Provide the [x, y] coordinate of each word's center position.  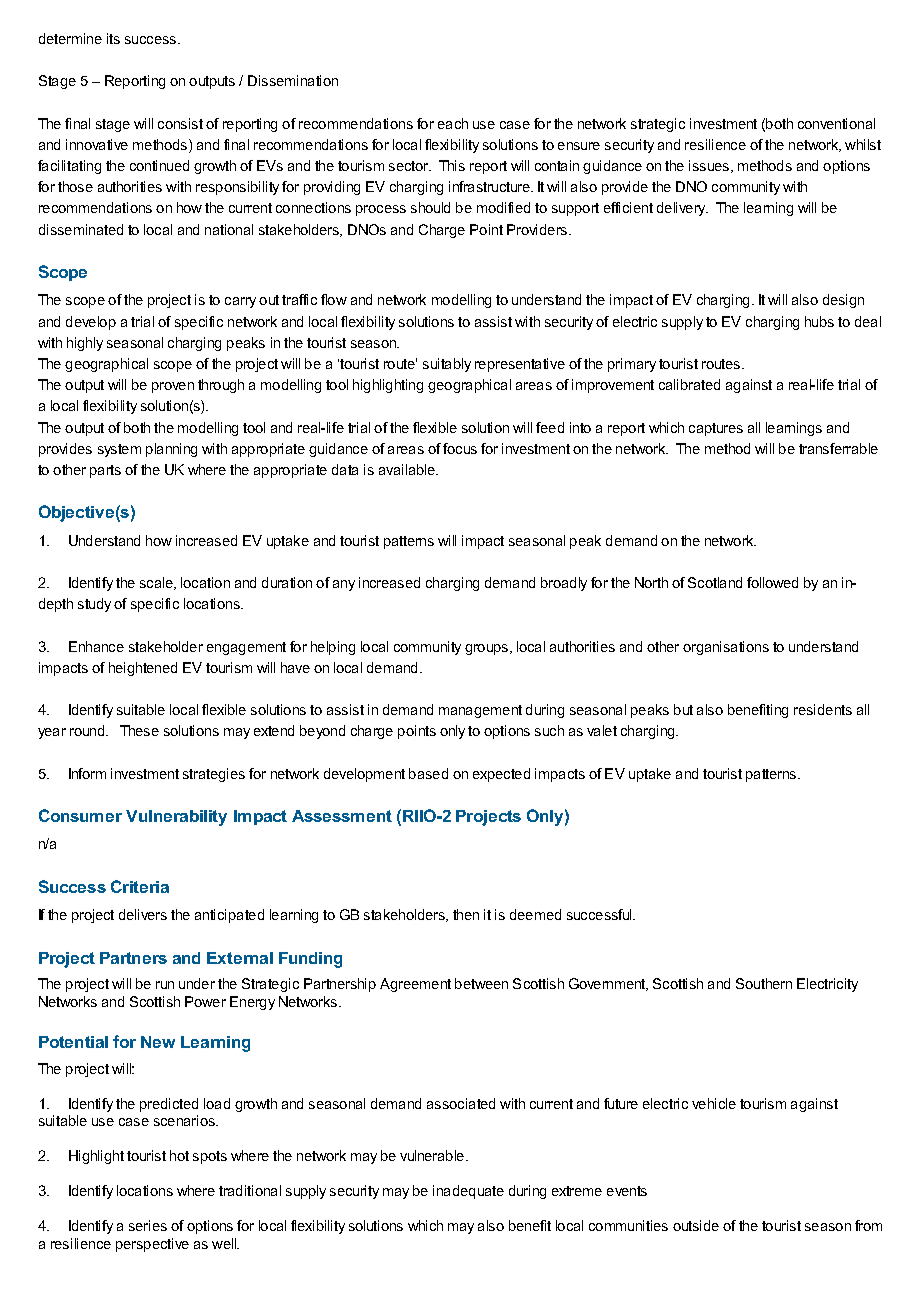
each [453, 123]
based [428, 773]
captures [716, 429]
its [113, 38]
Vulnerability [176, 818]
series [148, 1225]
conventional [836, 123]
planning [171, 450]
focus [460, 448]
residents [823, 709]
